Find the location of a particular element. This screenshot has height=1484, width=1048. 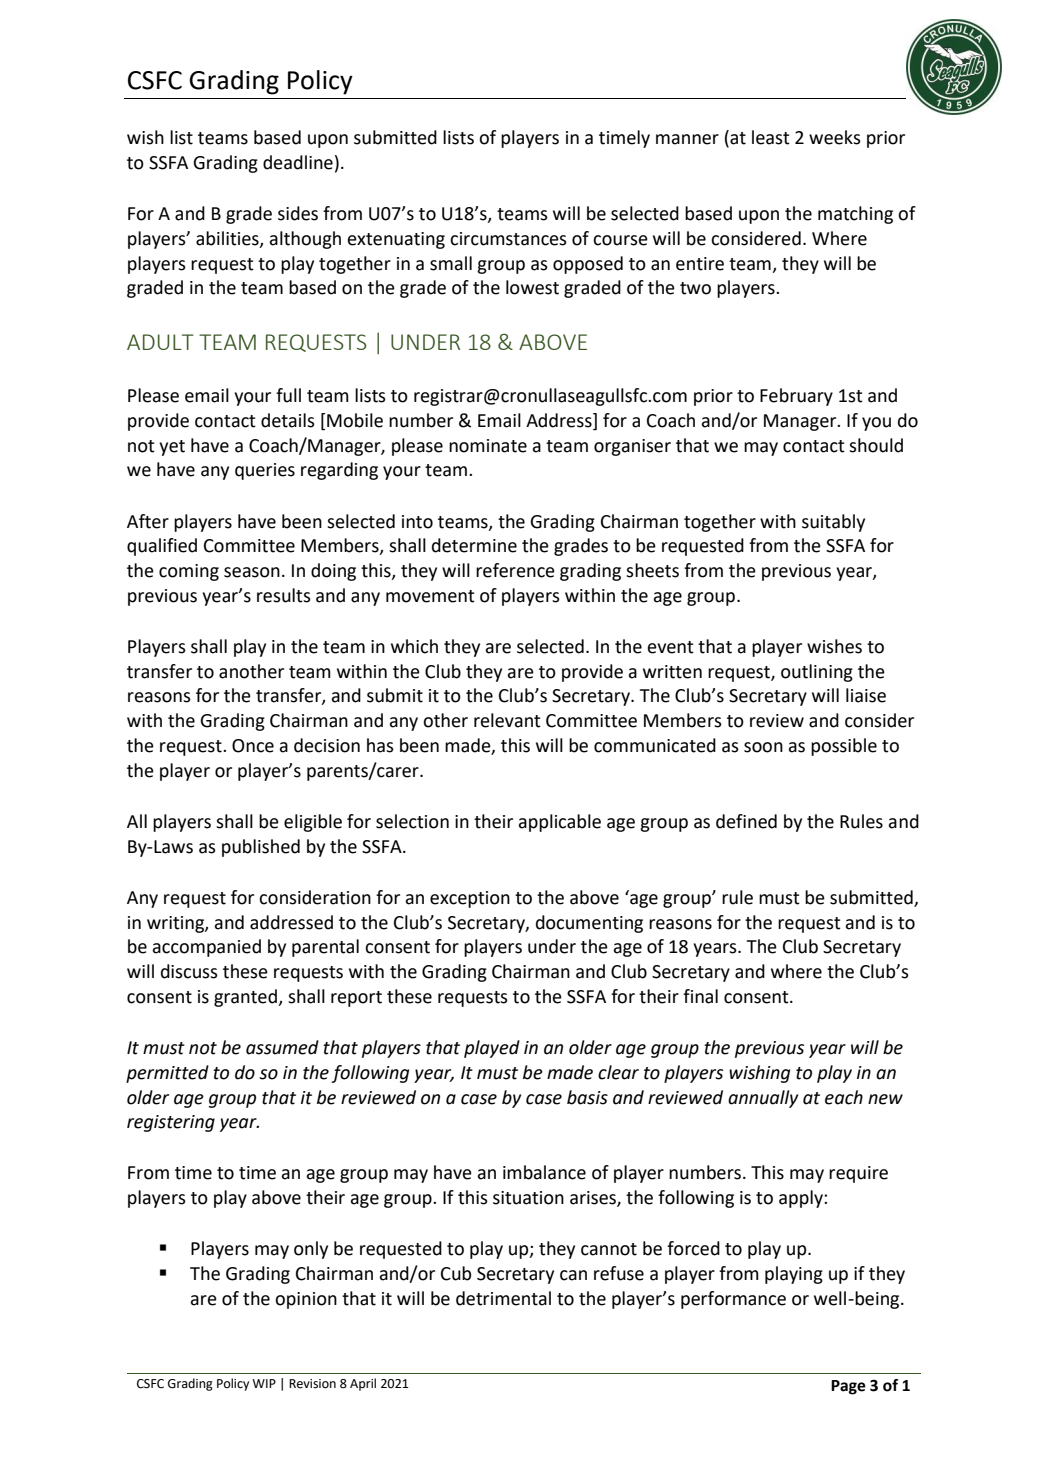

Page is located at coordinates (848, 1387).
